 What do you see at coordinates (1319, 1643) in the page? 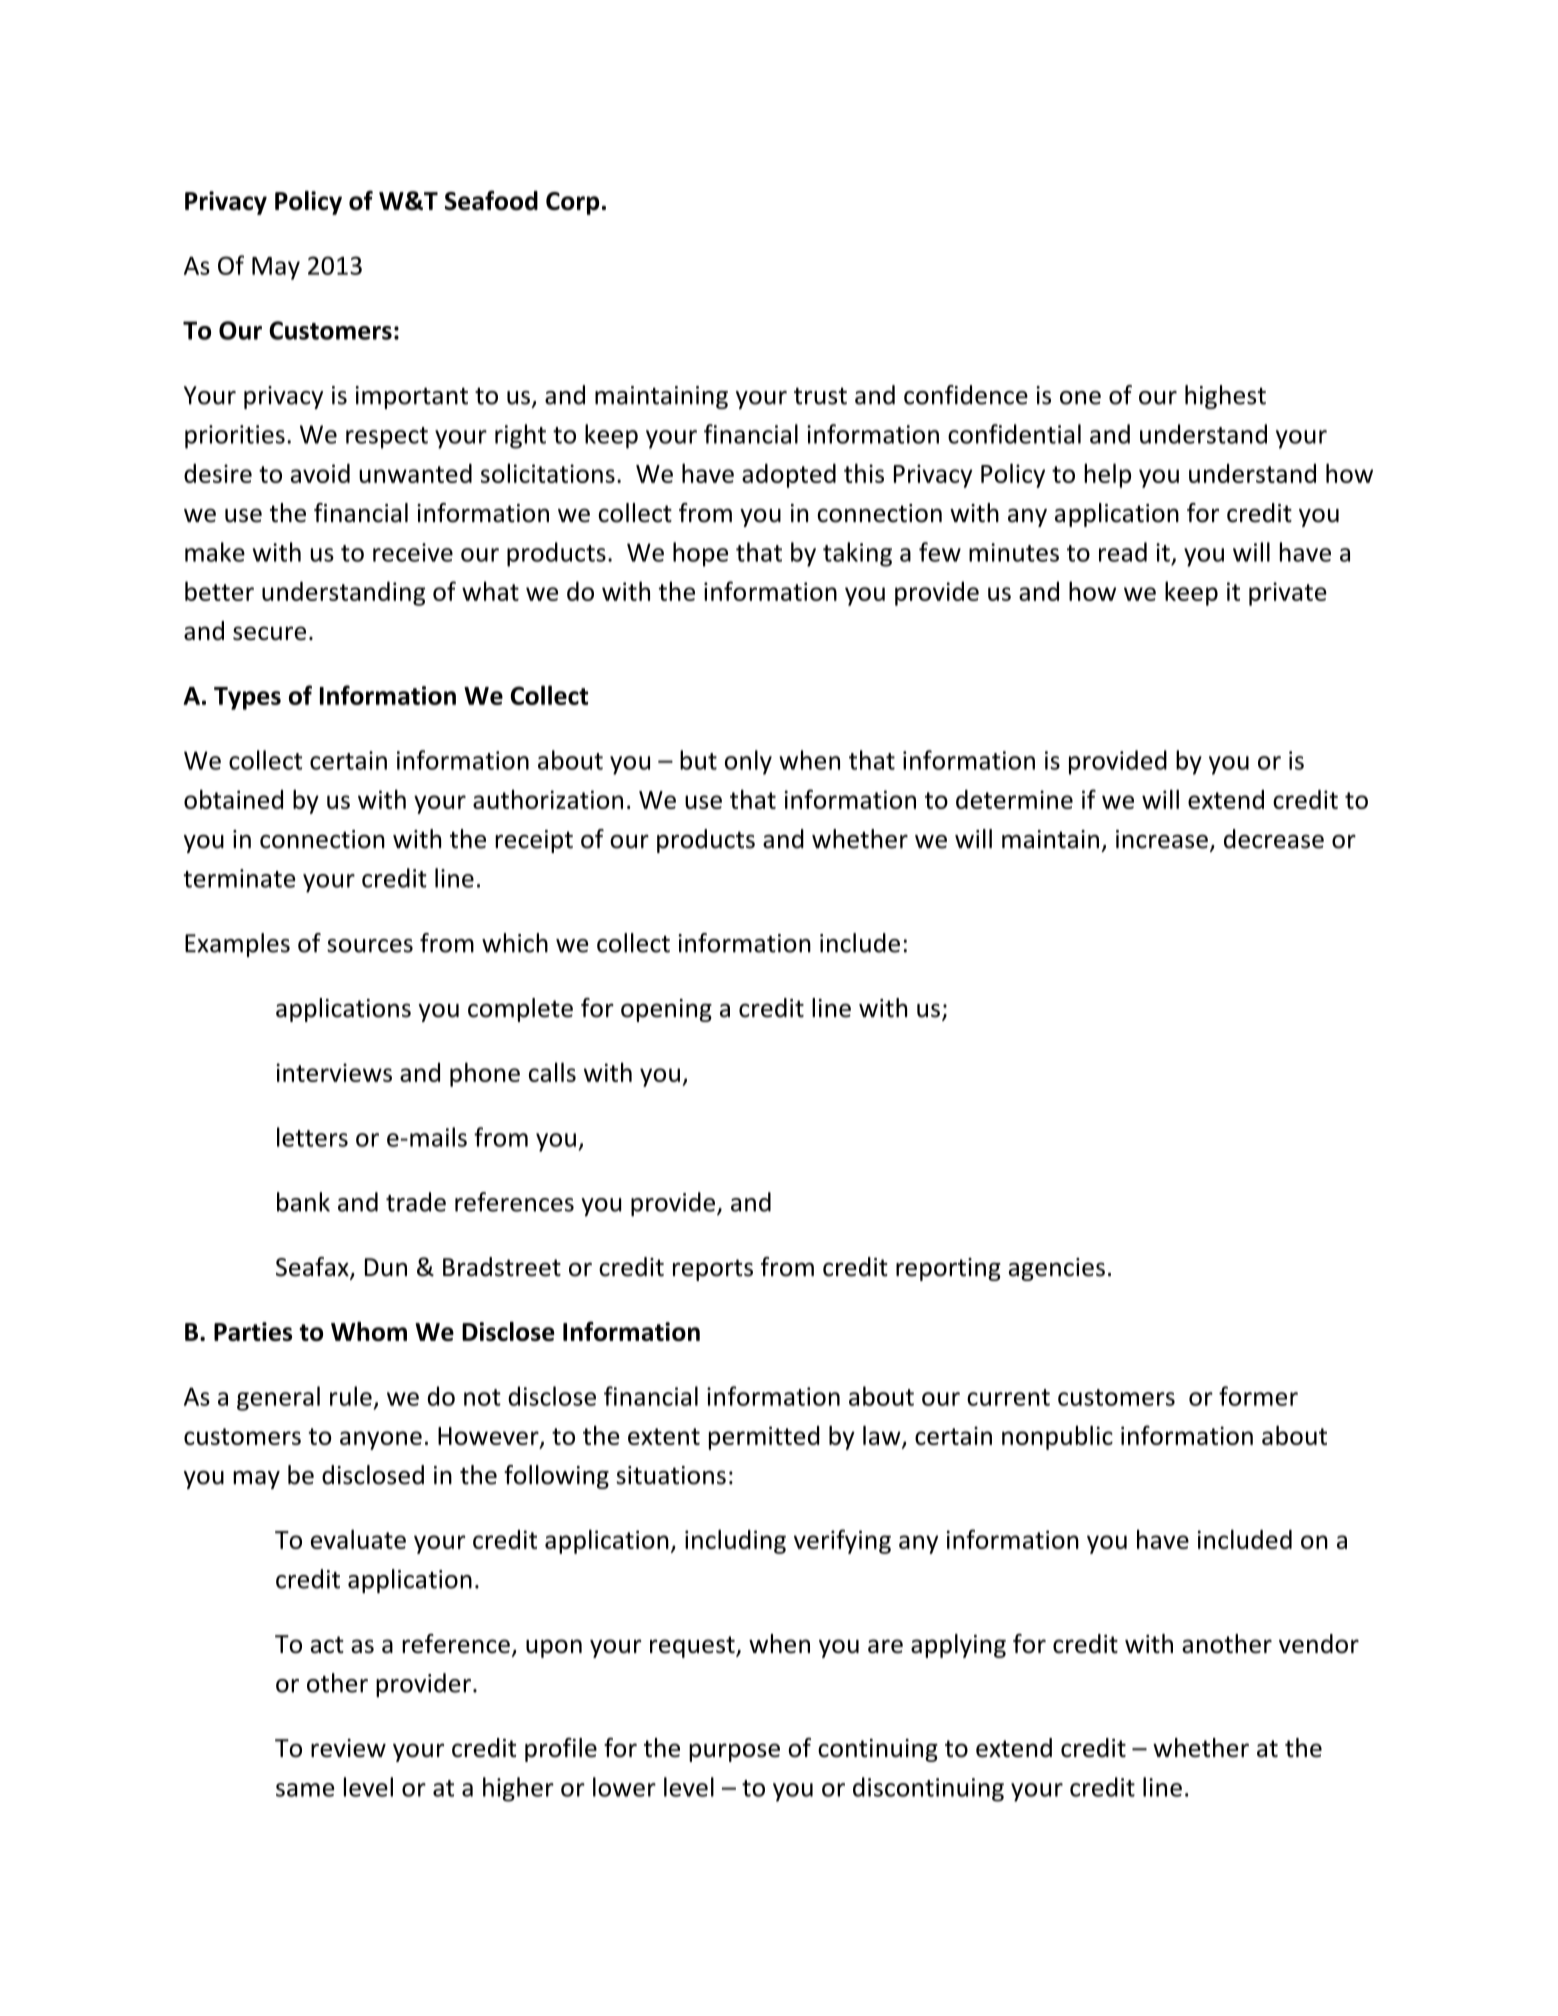
I see `vendor` at bounding box center [1319, 1643].
